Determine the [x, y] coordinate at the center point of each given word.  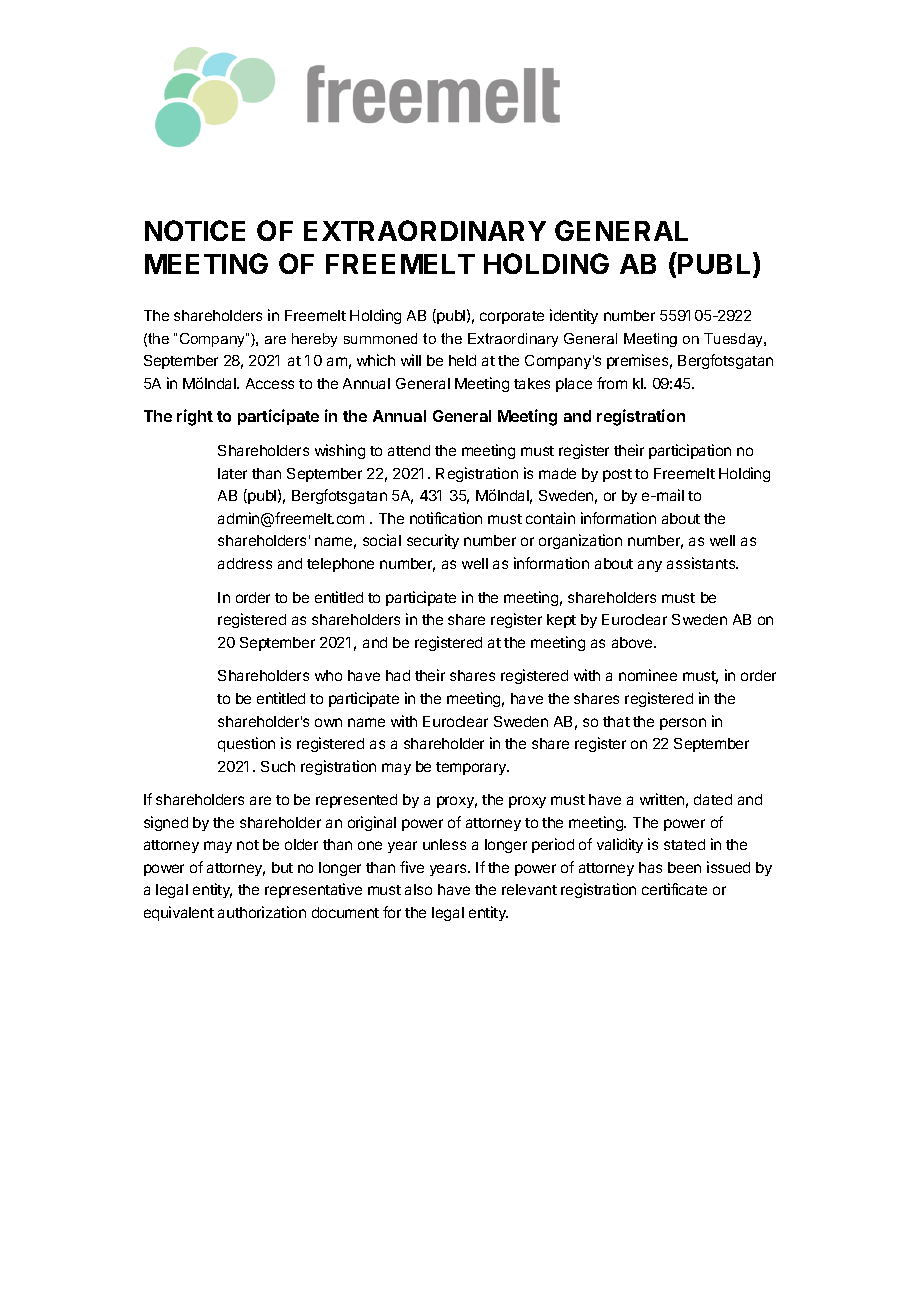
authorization [262, 912]
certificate [674, 889]
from [612, 383]
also [418, 889]
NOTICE [195, 230]
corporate [512, 317]
